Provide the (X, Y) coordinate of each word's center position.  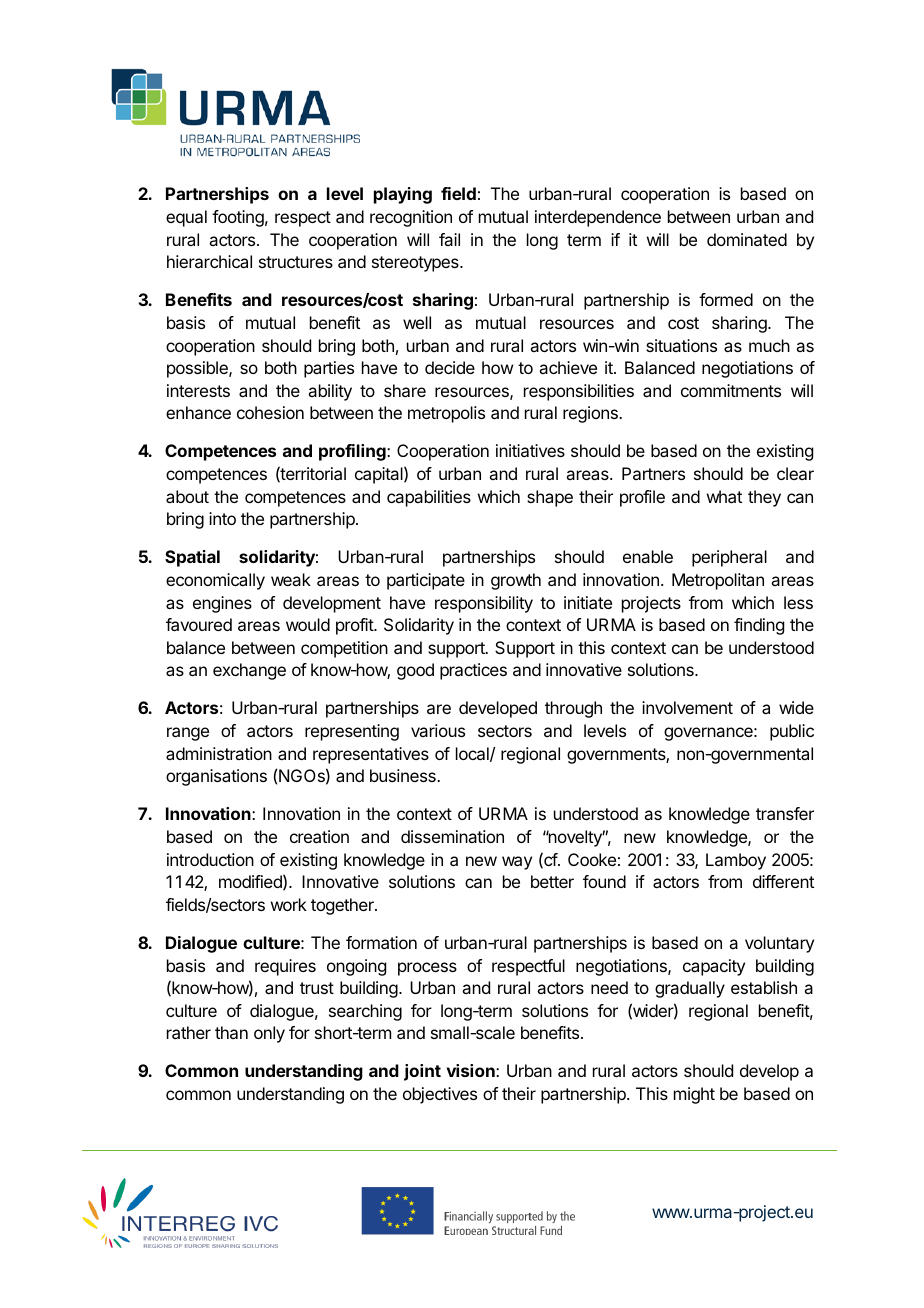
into (222, 518)
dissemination (452, 836)
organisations (216, 777)
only (269, 1034)
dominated (747, 239)
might (694, 1095)
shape (550, 498)
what (724, 496)
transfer (785, 813)
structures (296, 262)
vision (472, 1070)
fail (449, 239)
